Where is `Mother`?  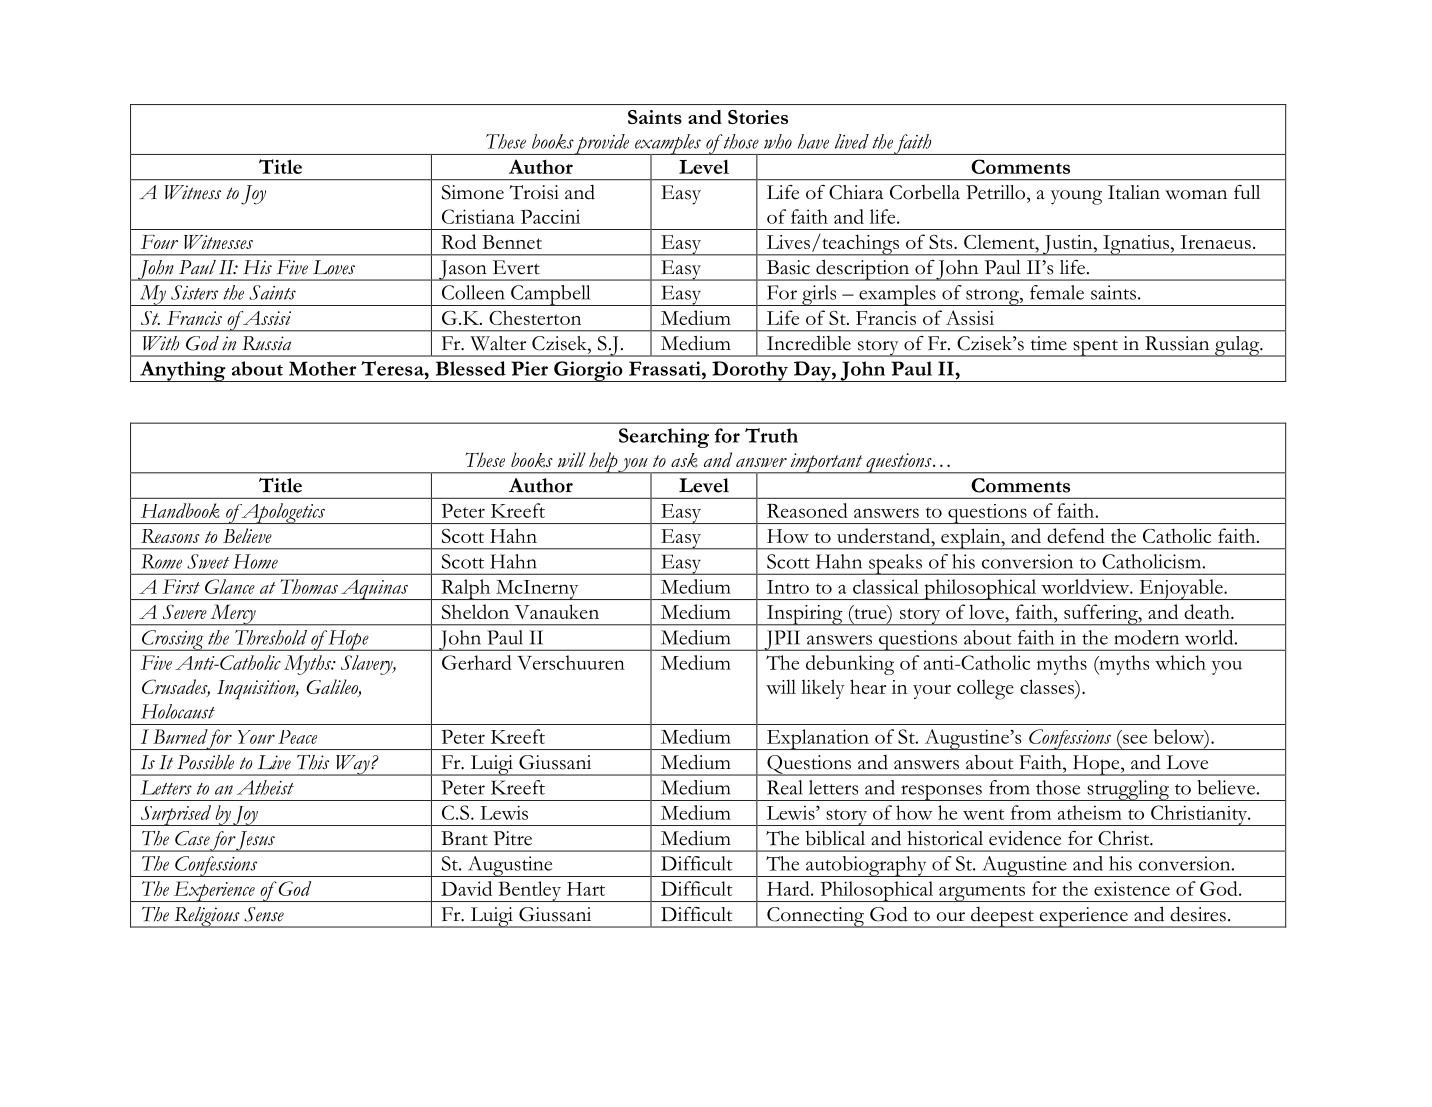
Mother is located at coordinates (322, 368).
